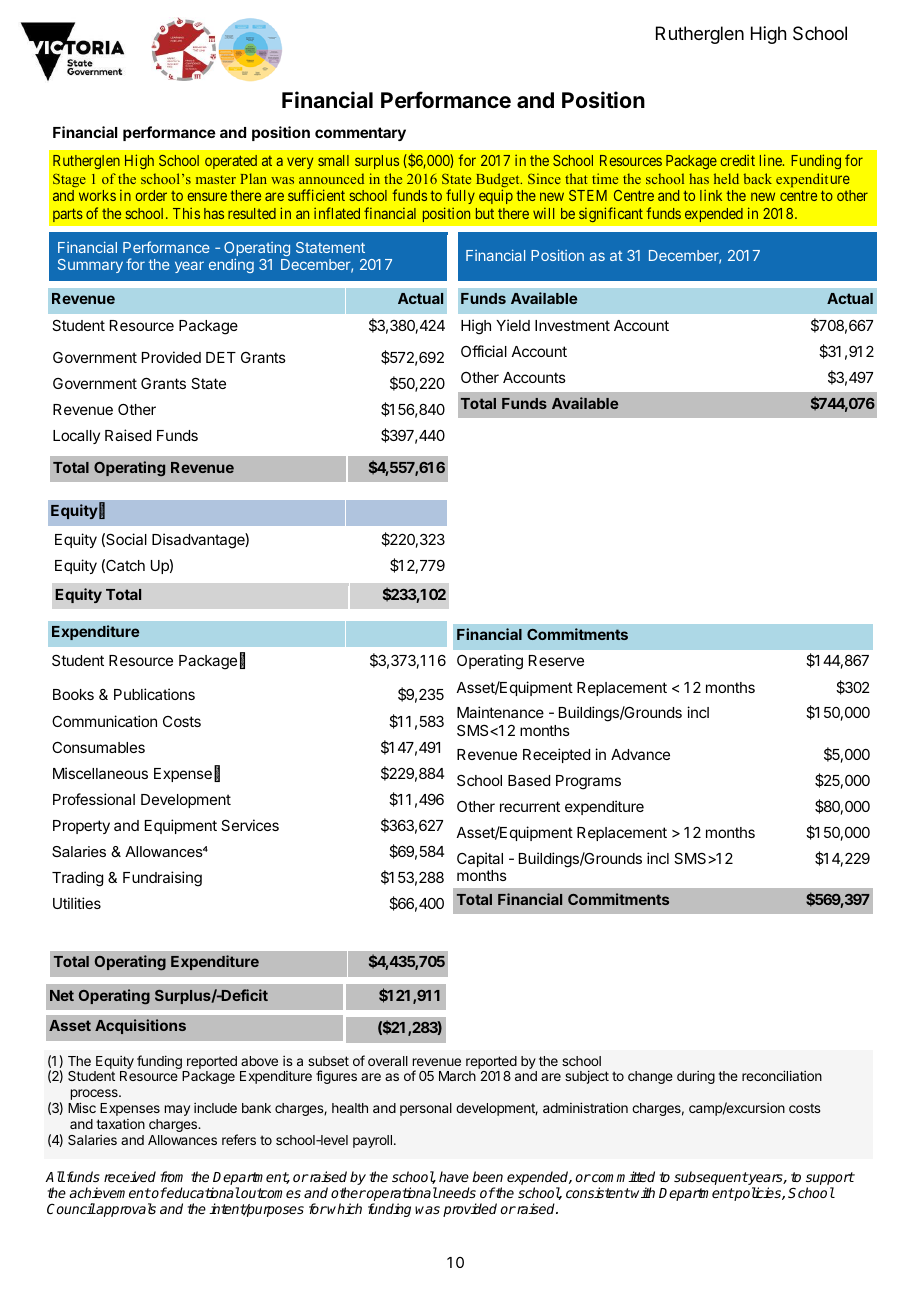 This screenshot has height=1289, width=924. Describe the element at coordinates (640, 754) in the screenshot. I see `Advance` at that location.
